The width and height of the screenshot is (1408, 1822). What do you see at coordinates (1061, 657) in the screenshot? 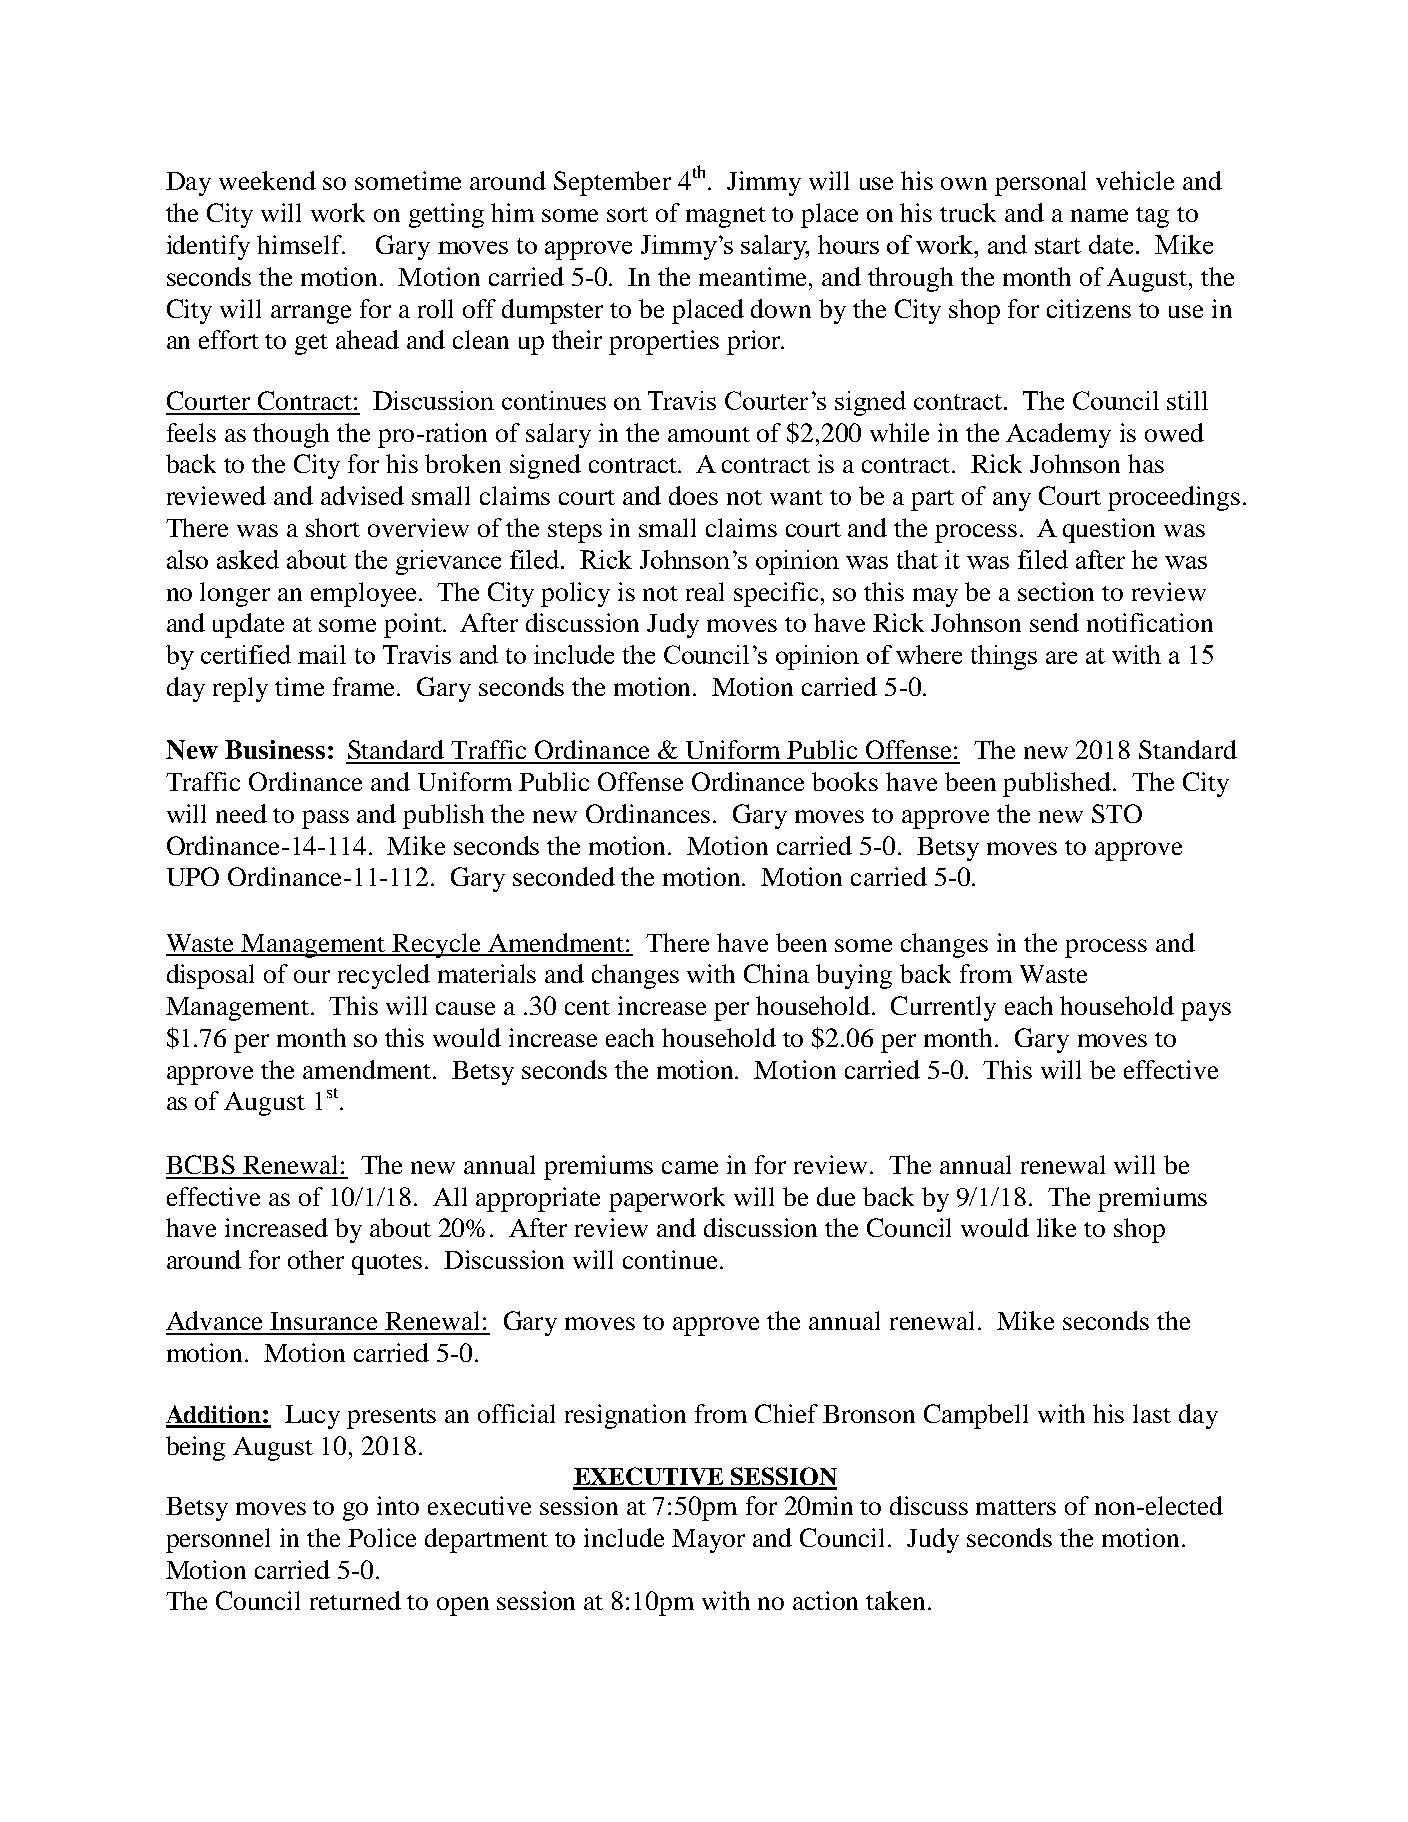
I see `are` at bounding box center [1061, 657].
